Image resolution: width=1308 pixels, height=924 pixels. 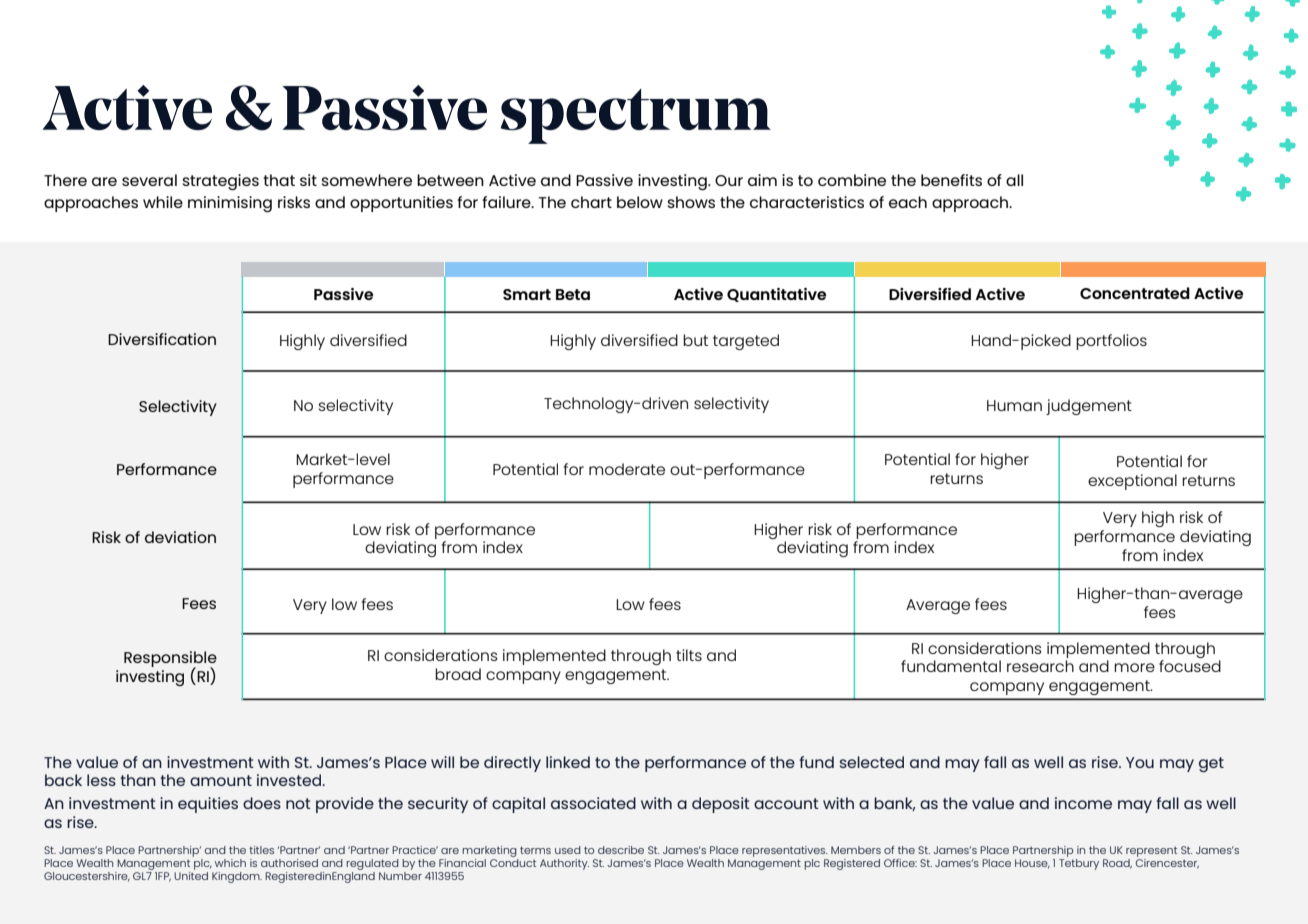 What do you see at coordinates (627, 469) in the screenshot?
I see `moderate` at bounding box center [627, 469].
